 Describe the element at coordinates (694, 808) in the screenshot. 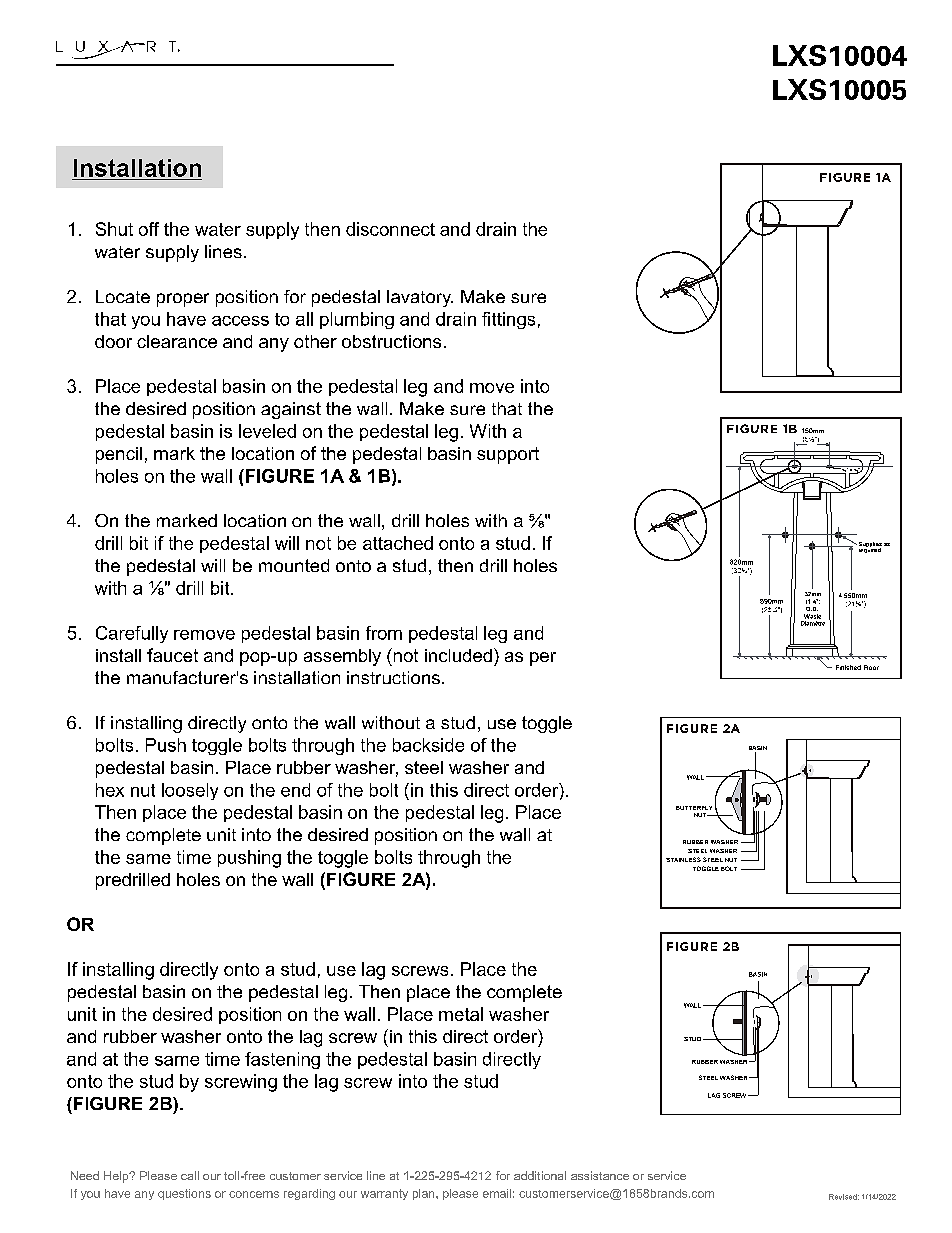

I see `BUTTERFLY` at that location.
